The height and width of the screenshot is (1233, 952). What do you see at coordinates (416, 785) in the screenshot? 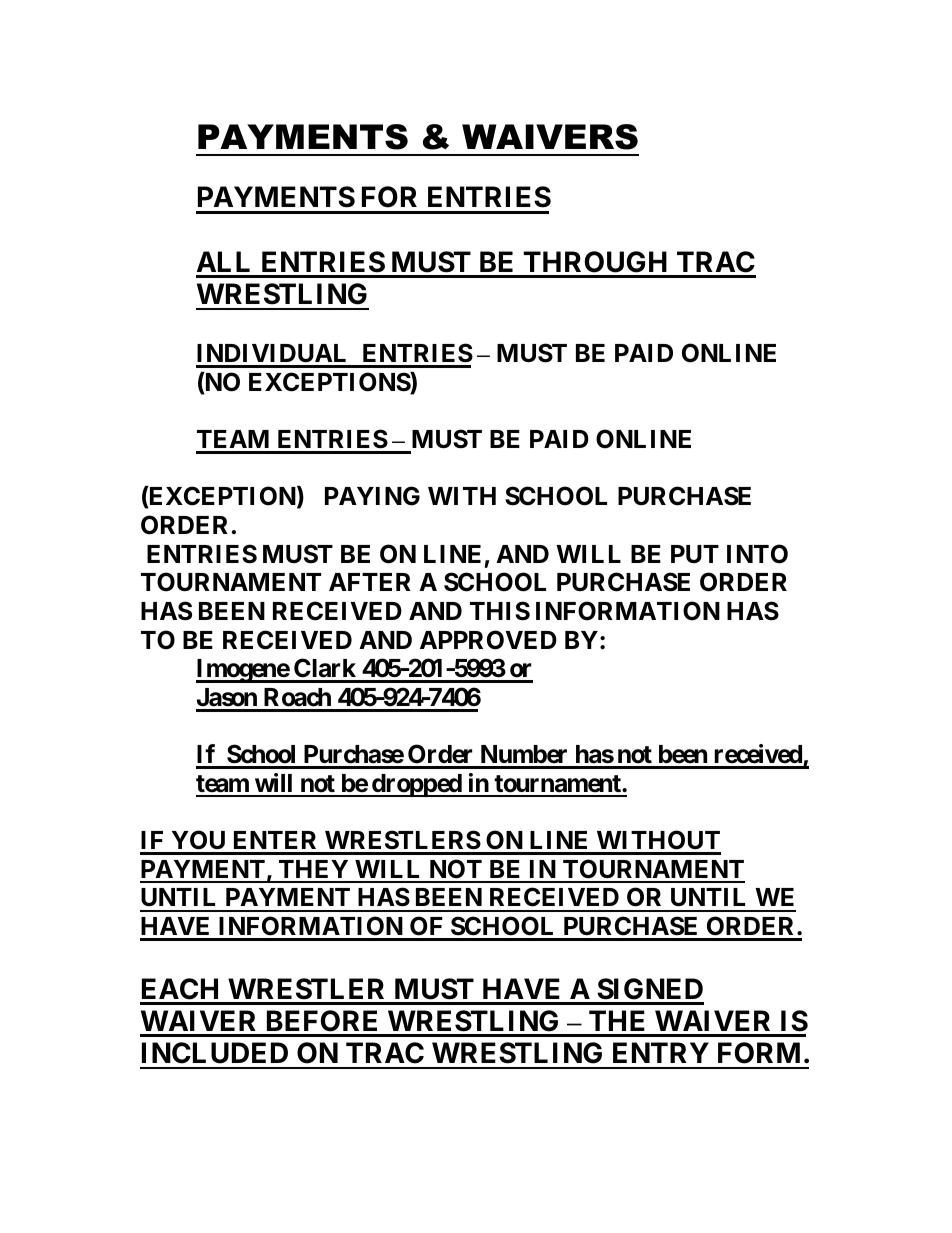
I see `dropped` at bounding box center [416, 785].
